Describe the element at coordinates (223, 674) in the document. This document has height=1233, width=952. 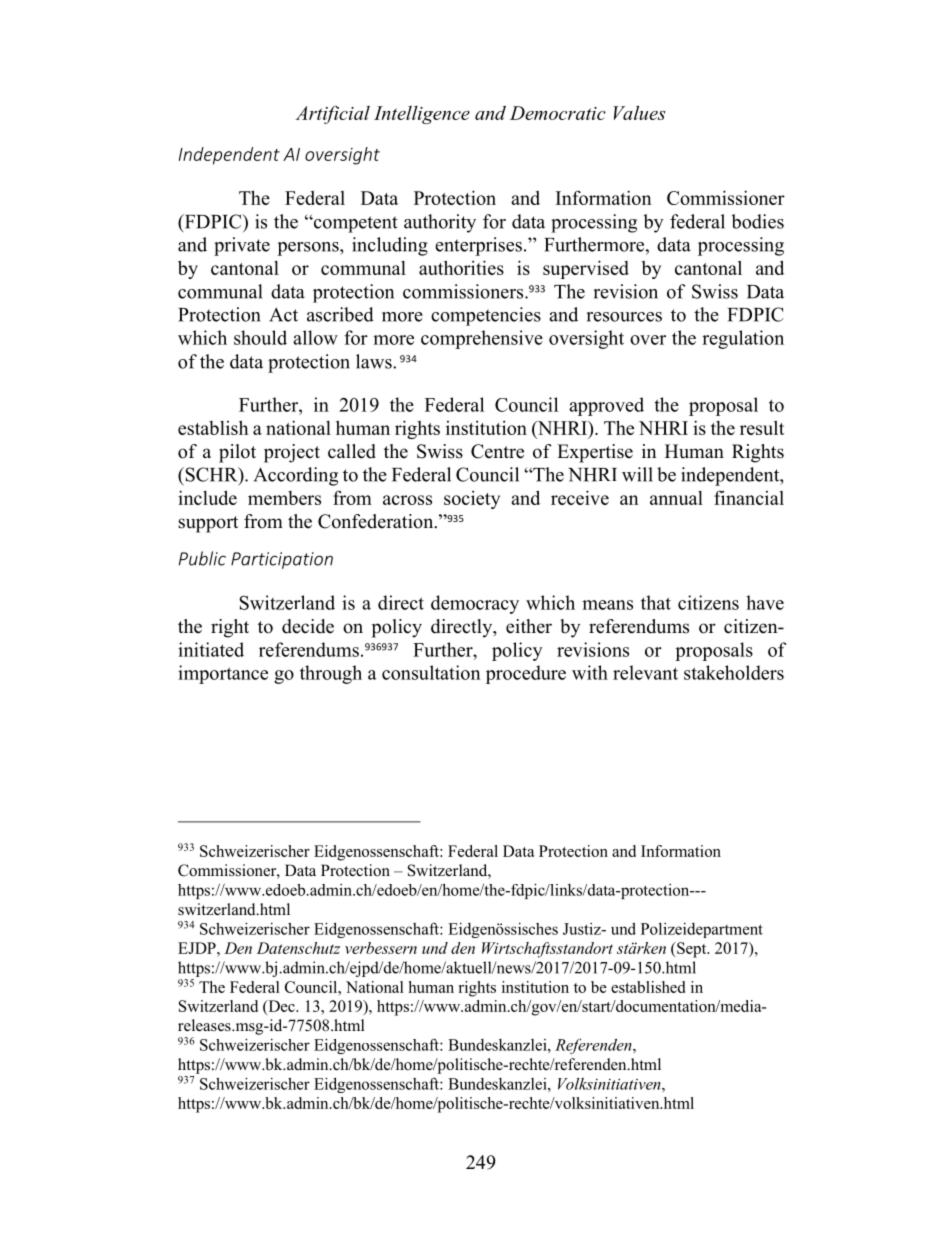
I see `importance` at that location.
